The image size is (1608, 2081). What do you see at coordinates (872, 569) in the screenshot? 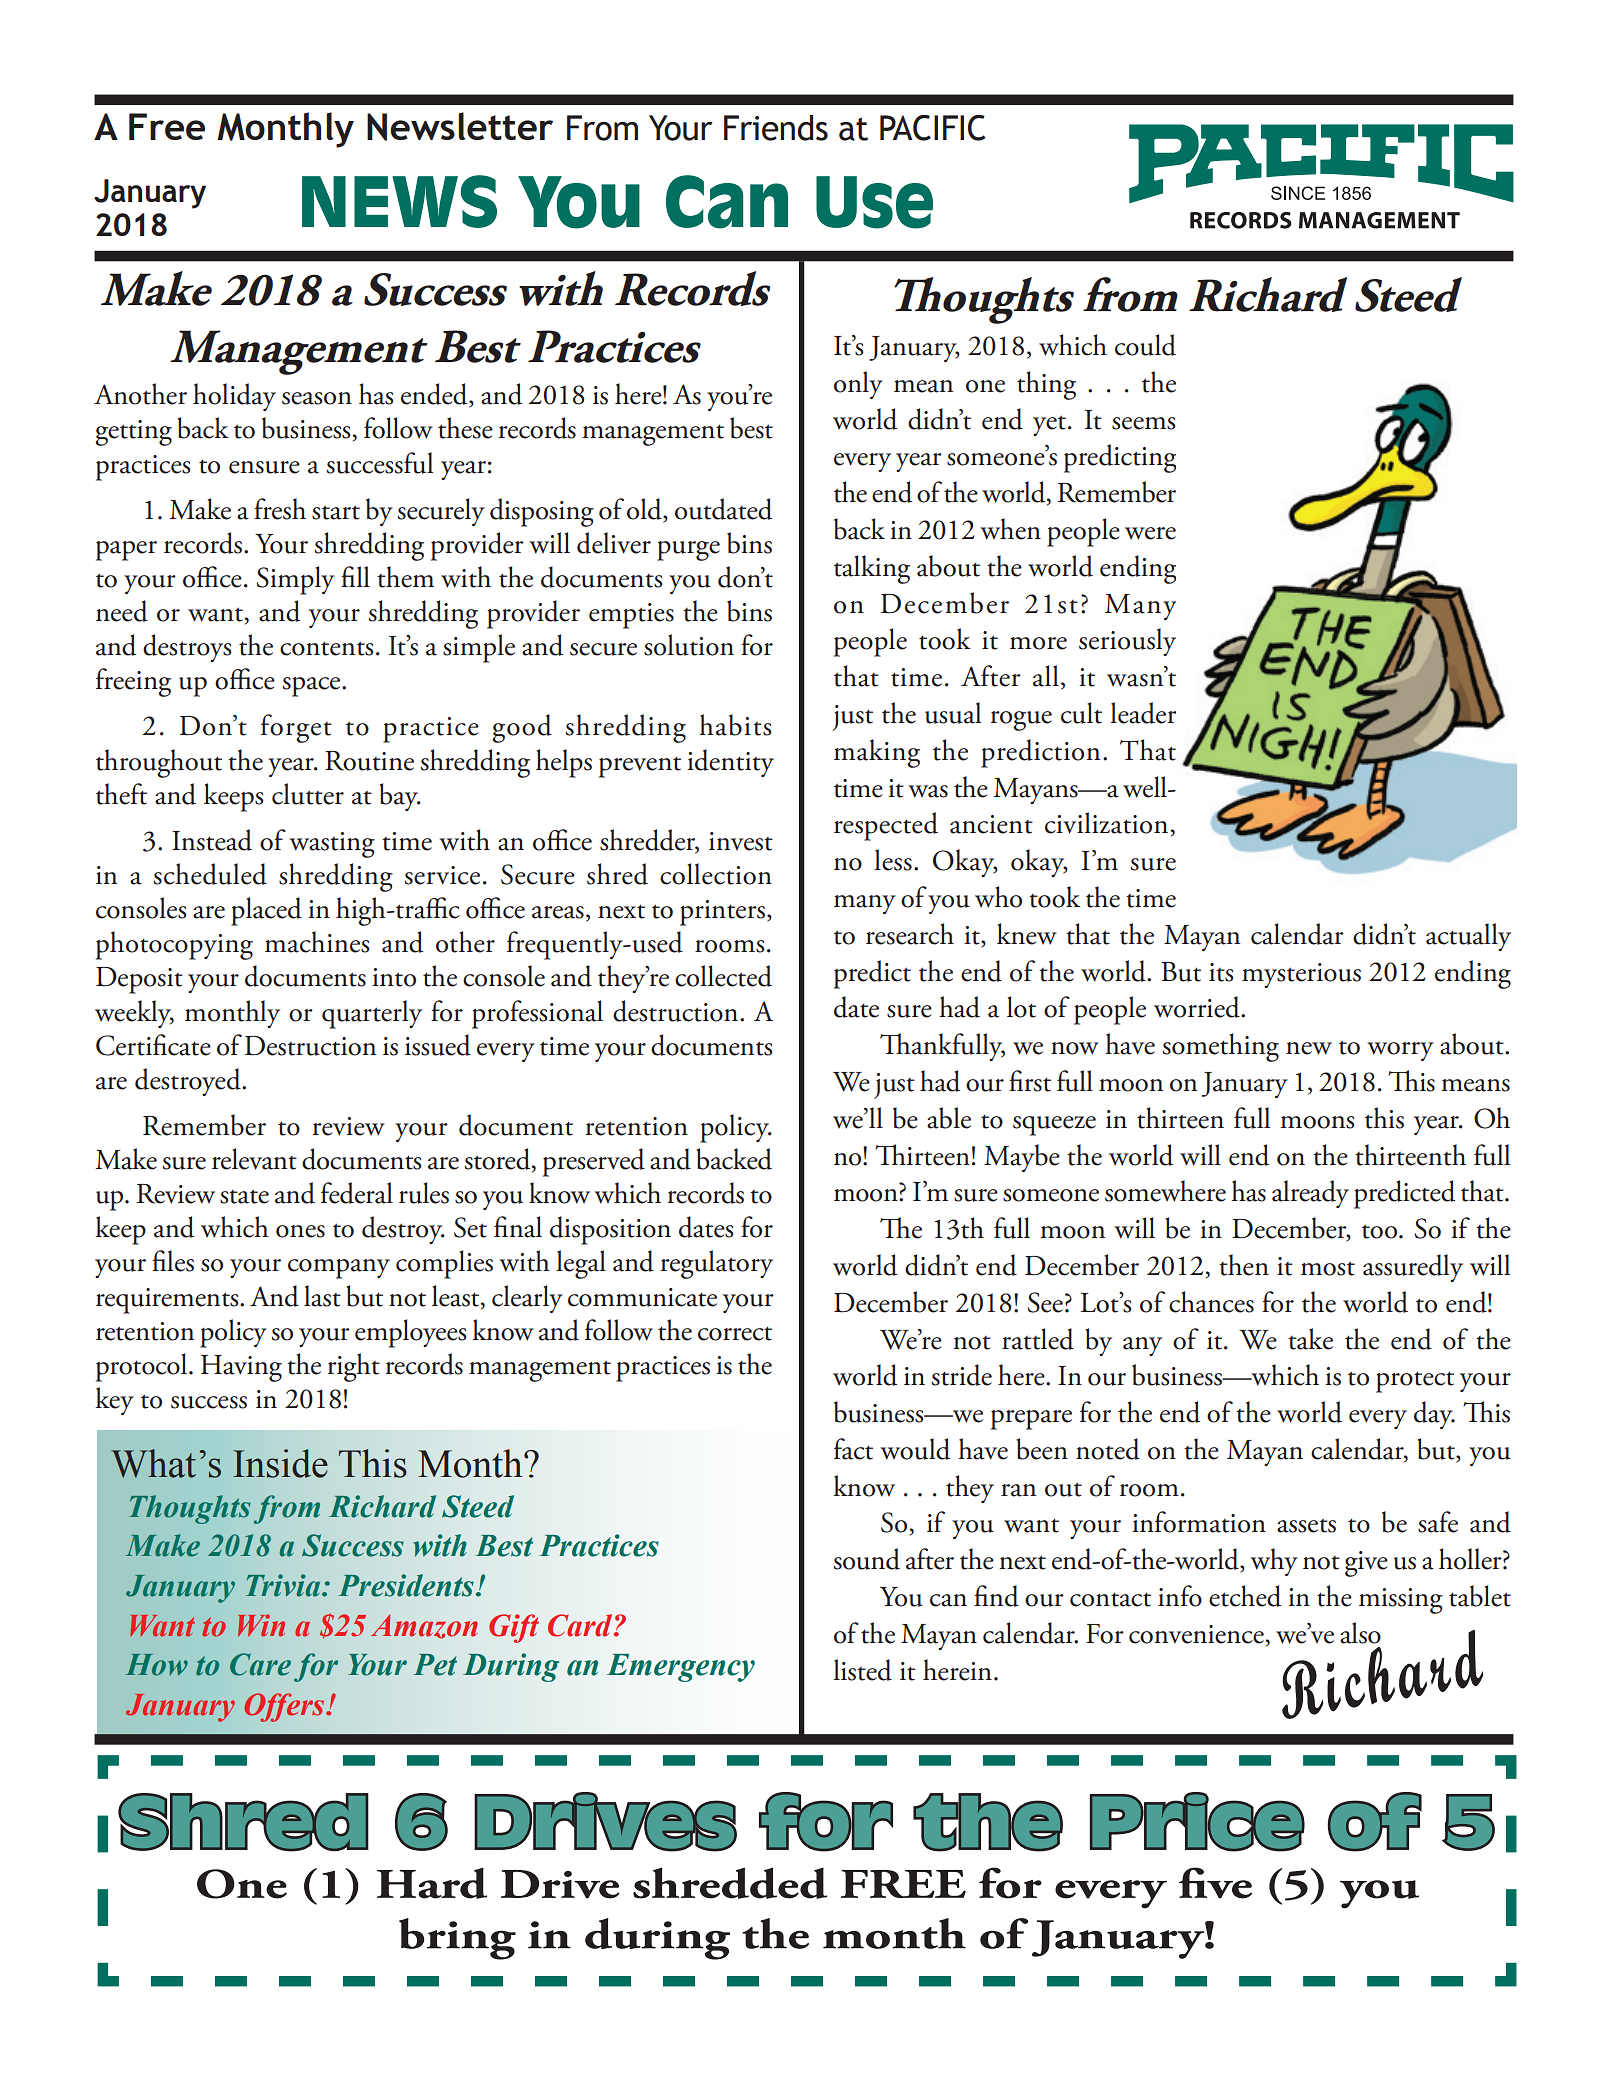
I see `talking` at bounding box center [872, 569].
